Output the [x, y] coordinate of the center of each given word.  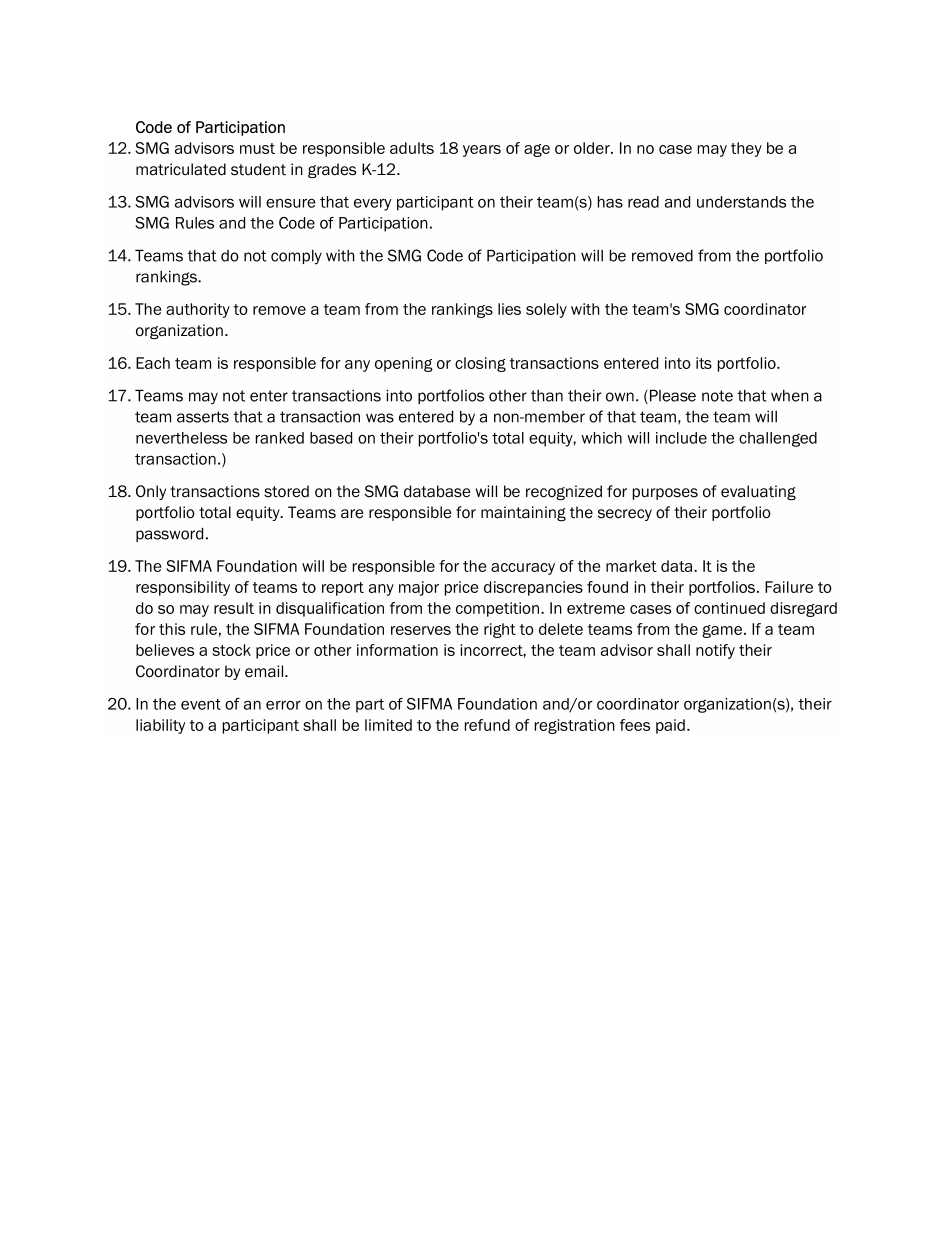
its [704, 363]
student [258, 169]
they [746, 149]
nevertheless [181, 438]
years [482, 151]
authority [198, 310]
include [681, 438]
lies [509, 309]
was [380, 418]
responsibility [183, 588]
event [201, 704]
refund [487, 725]
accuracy [523, 569]
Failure [789, 587]
